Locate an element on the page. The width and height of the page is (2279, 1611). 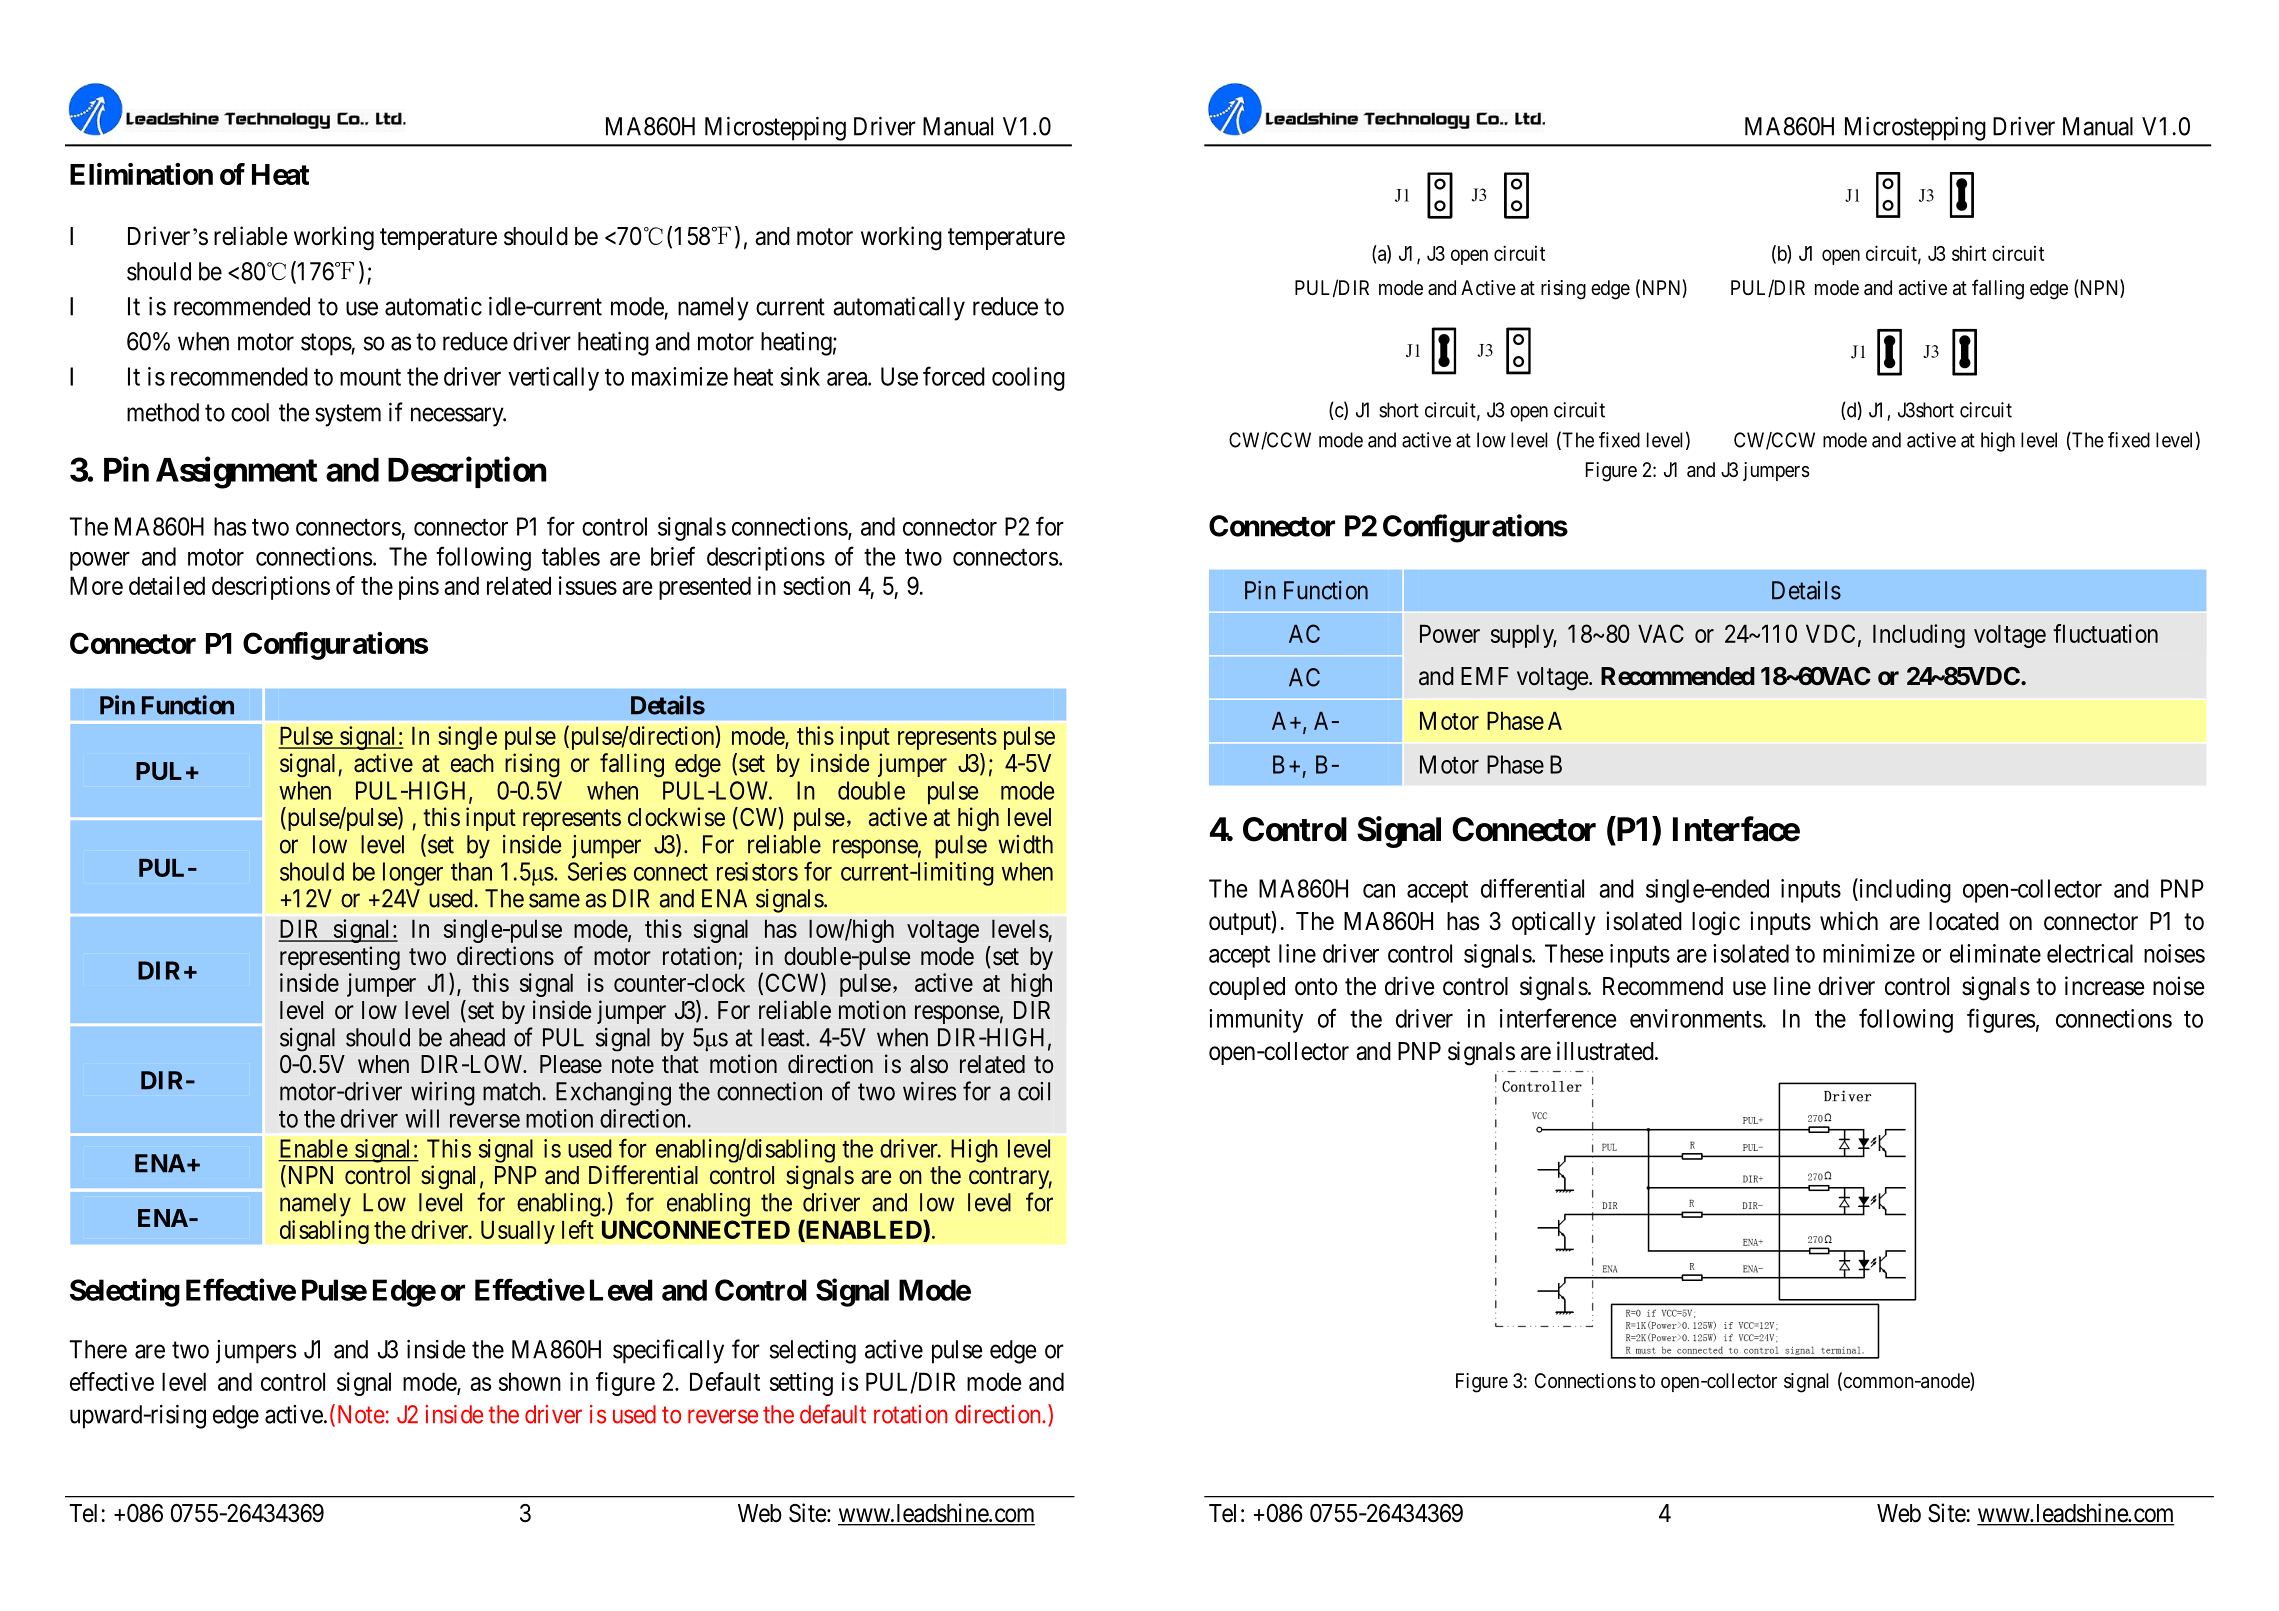
shown is located at coordinates (530, 1381).
